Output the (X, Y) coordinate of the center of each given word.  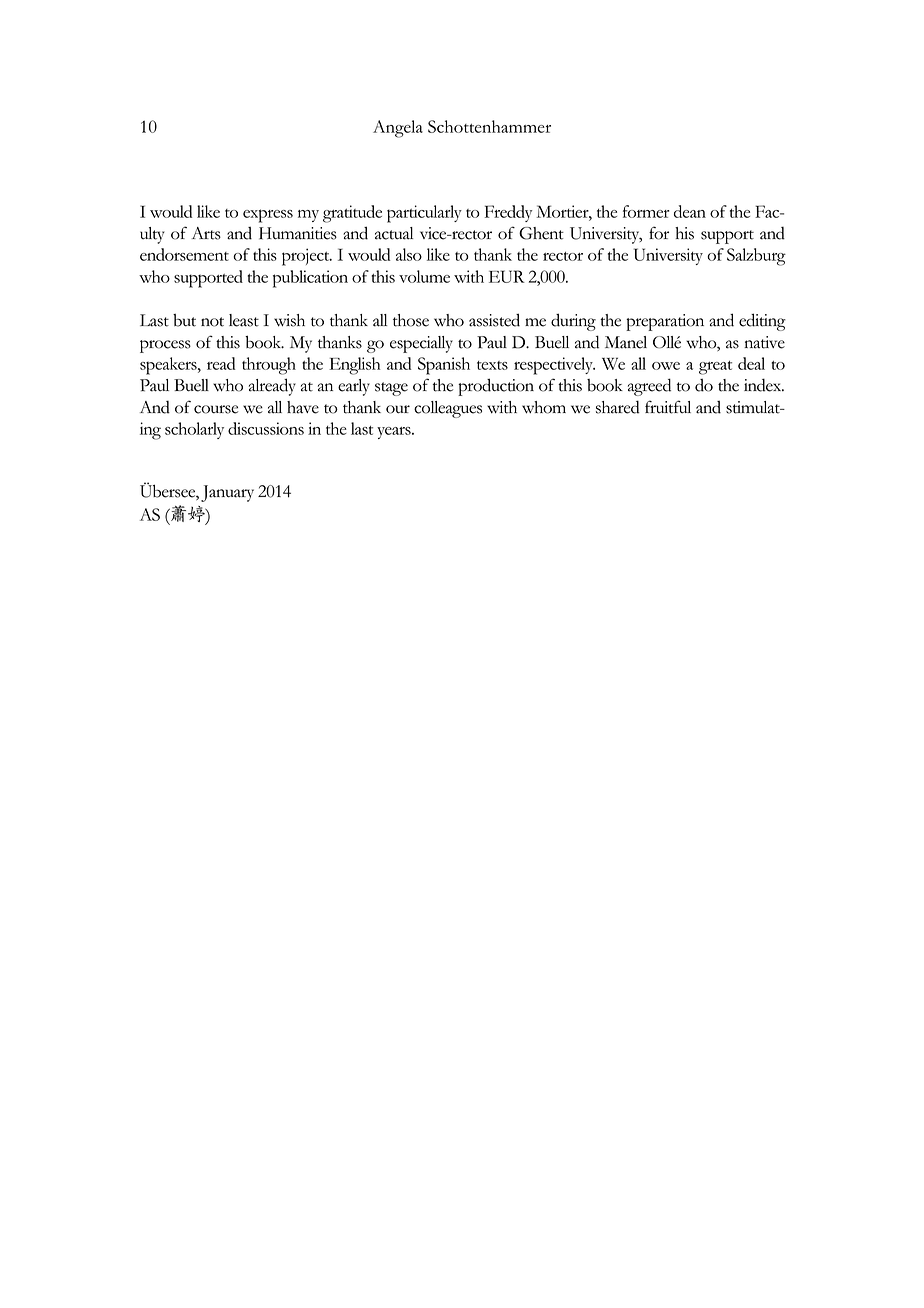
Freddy (508, 213)
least (244, 320)
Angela (398, 129)
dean (690, 211)
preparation (665, 322)
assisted (494, 320)
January (227, 493)
